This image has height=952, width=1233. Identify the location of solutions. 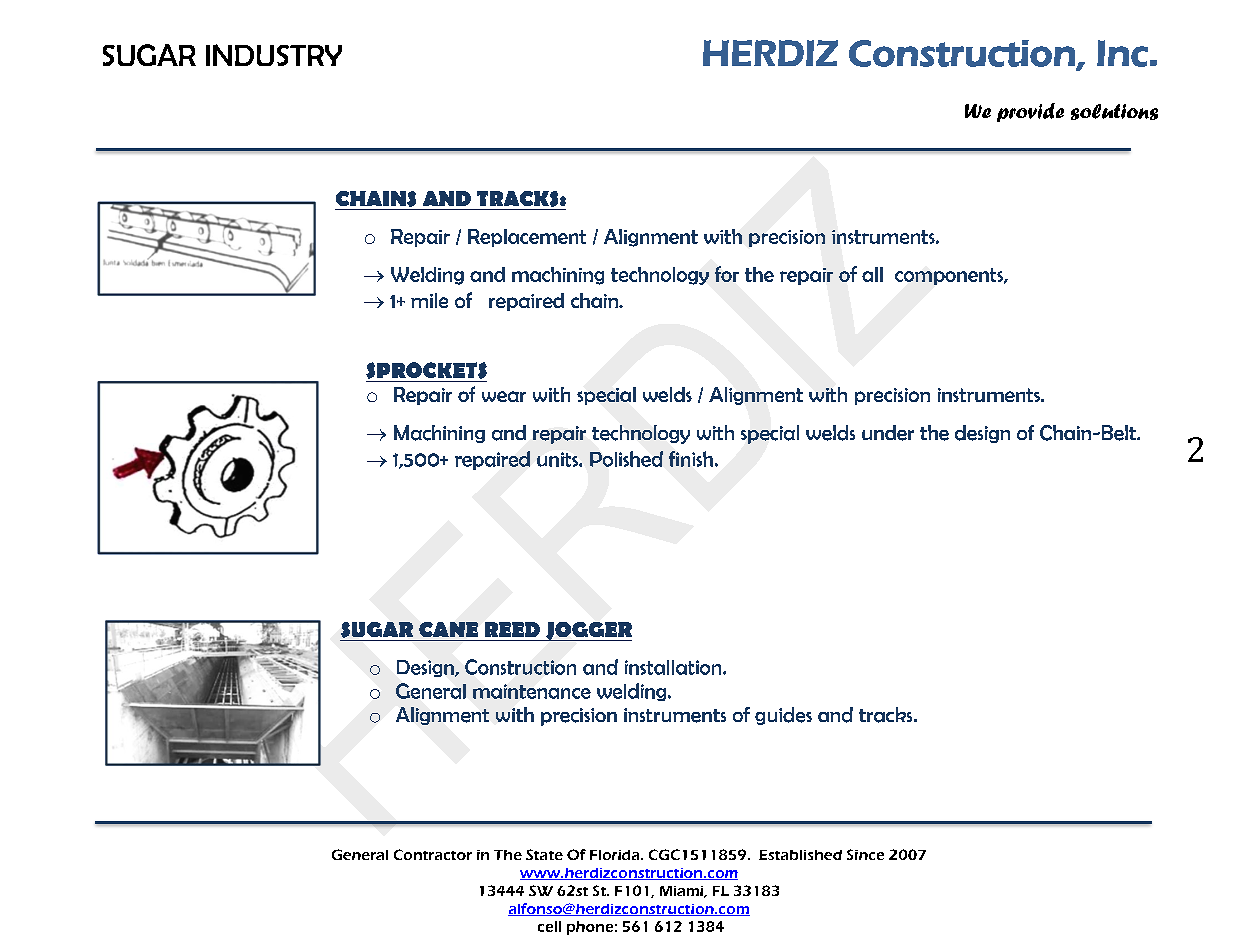
(1114, 112).
